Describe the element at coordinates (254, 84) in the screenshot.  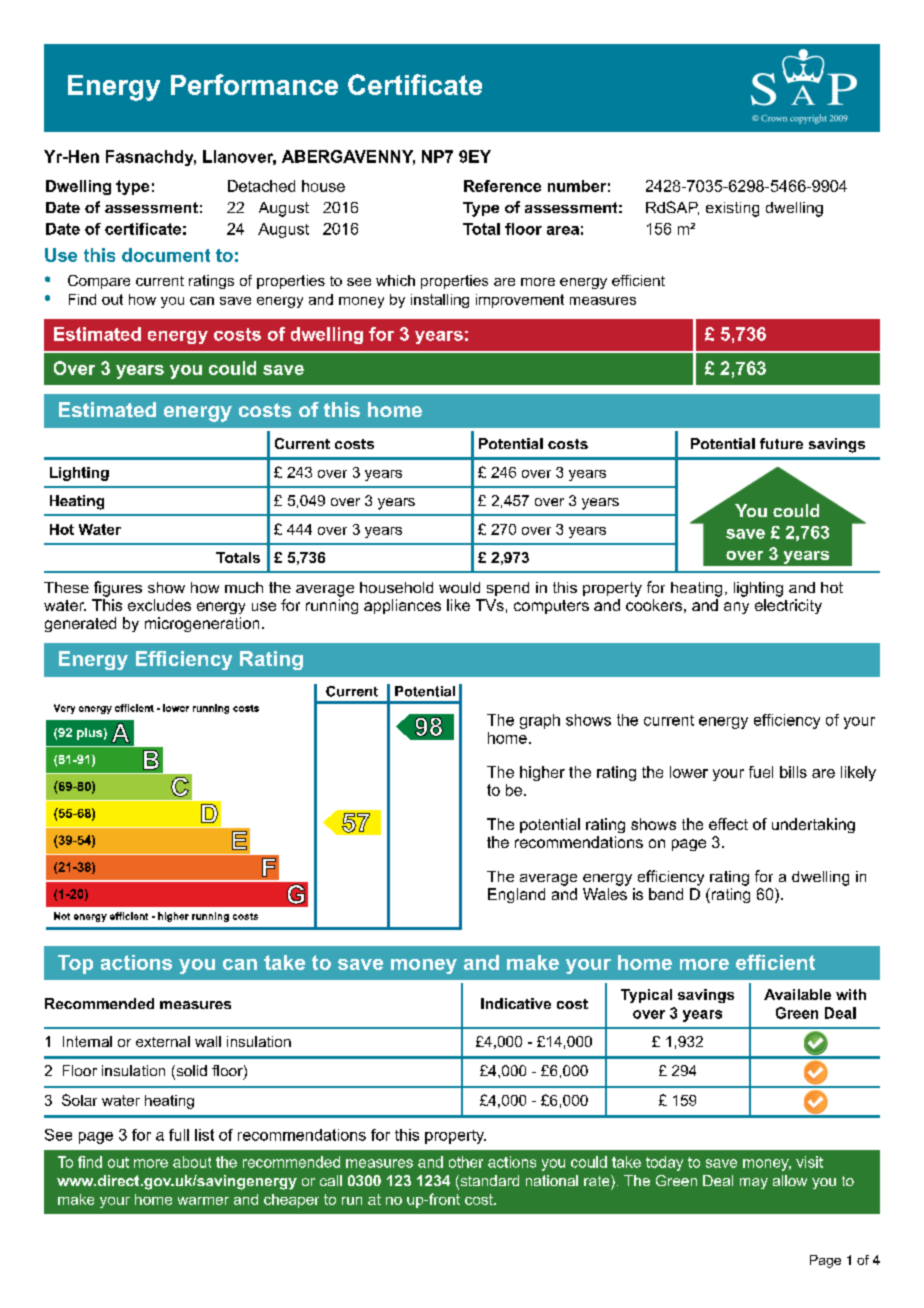
I see `Performance` at that location.
